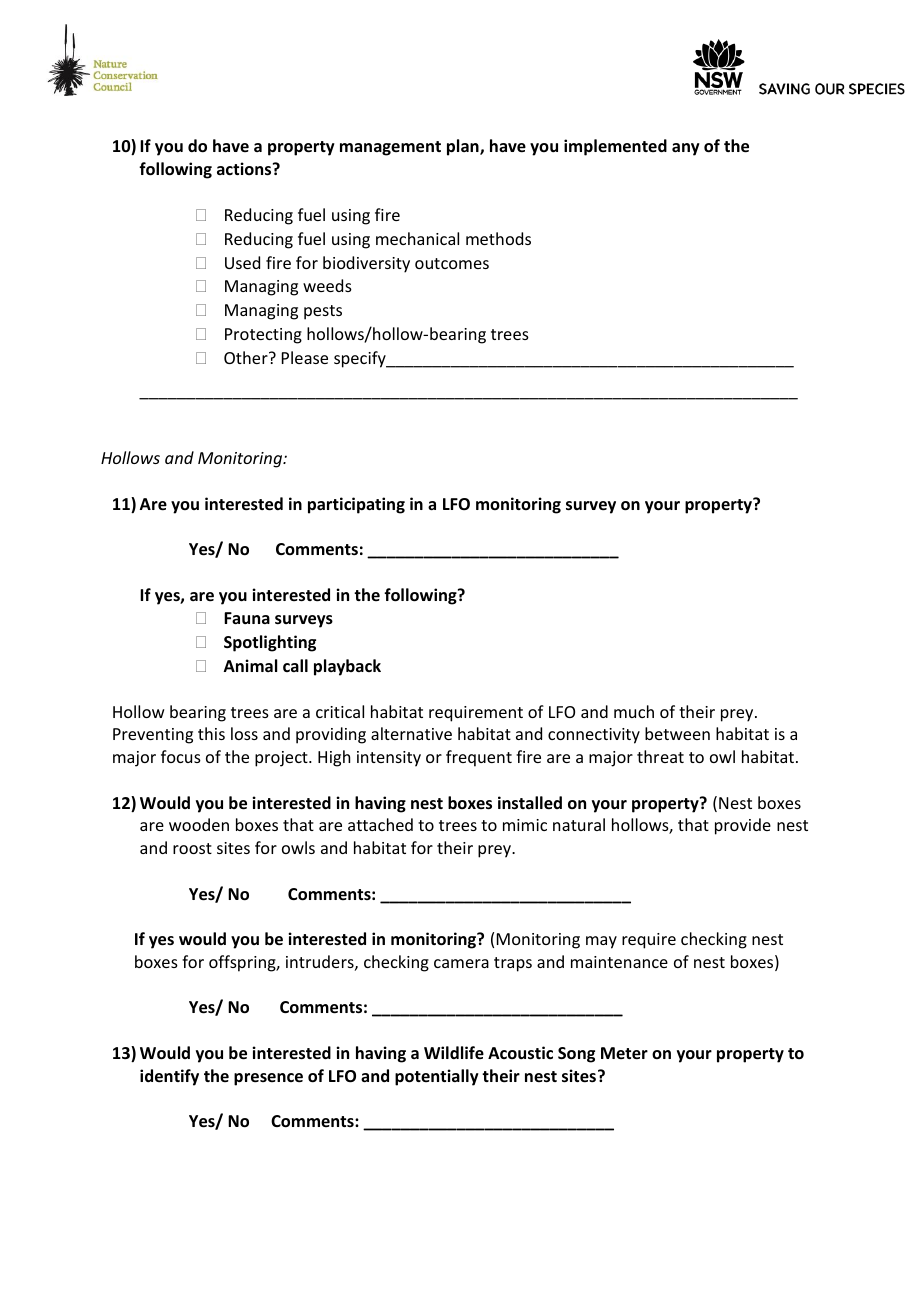  What do you see at coordinates (454, 1053) in the screenshot?
I see `Wildlife` at bounding box center [454, 1053].
